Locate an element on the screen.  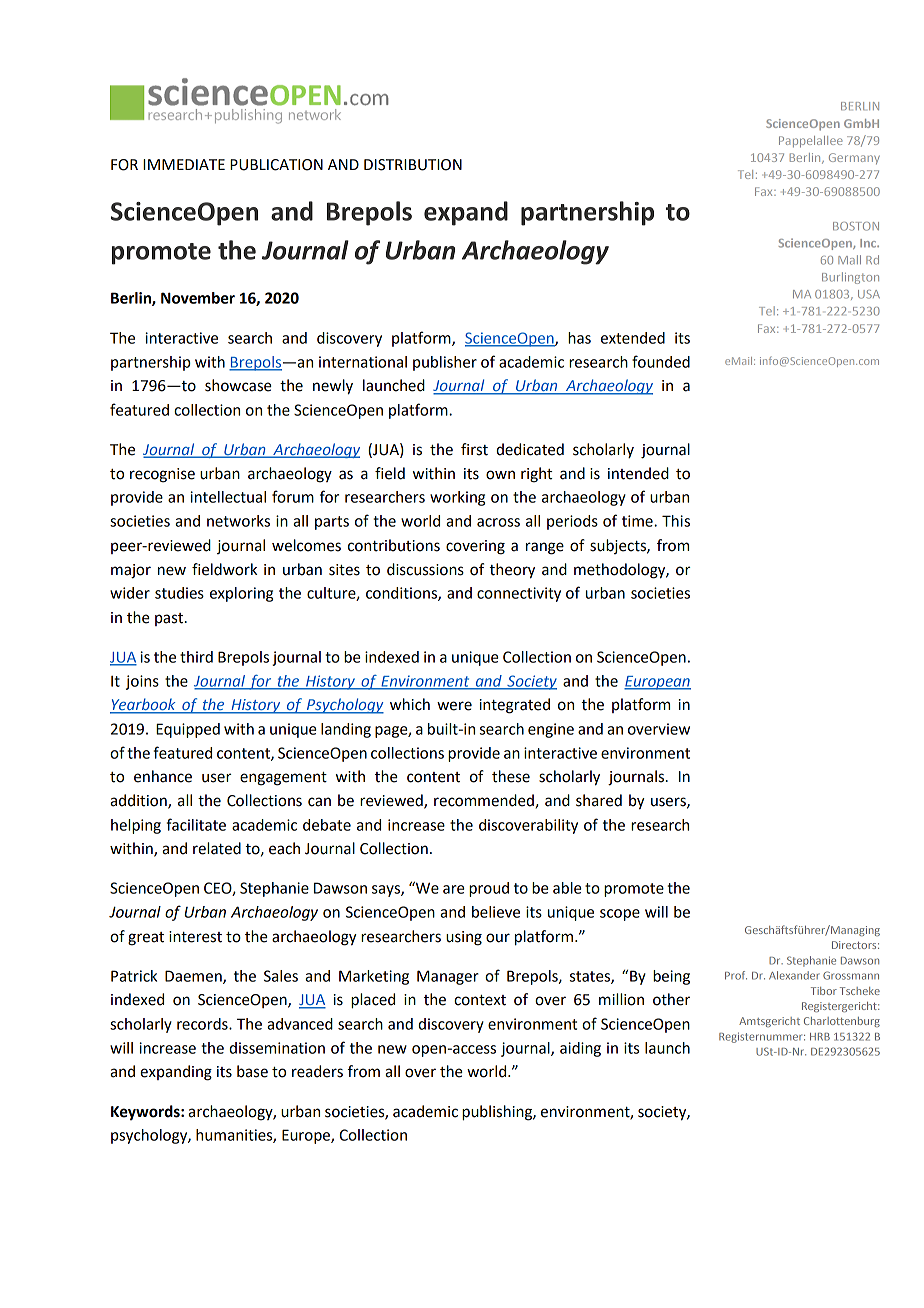
IMMEDIATE is located at coordinates (184, 164).
